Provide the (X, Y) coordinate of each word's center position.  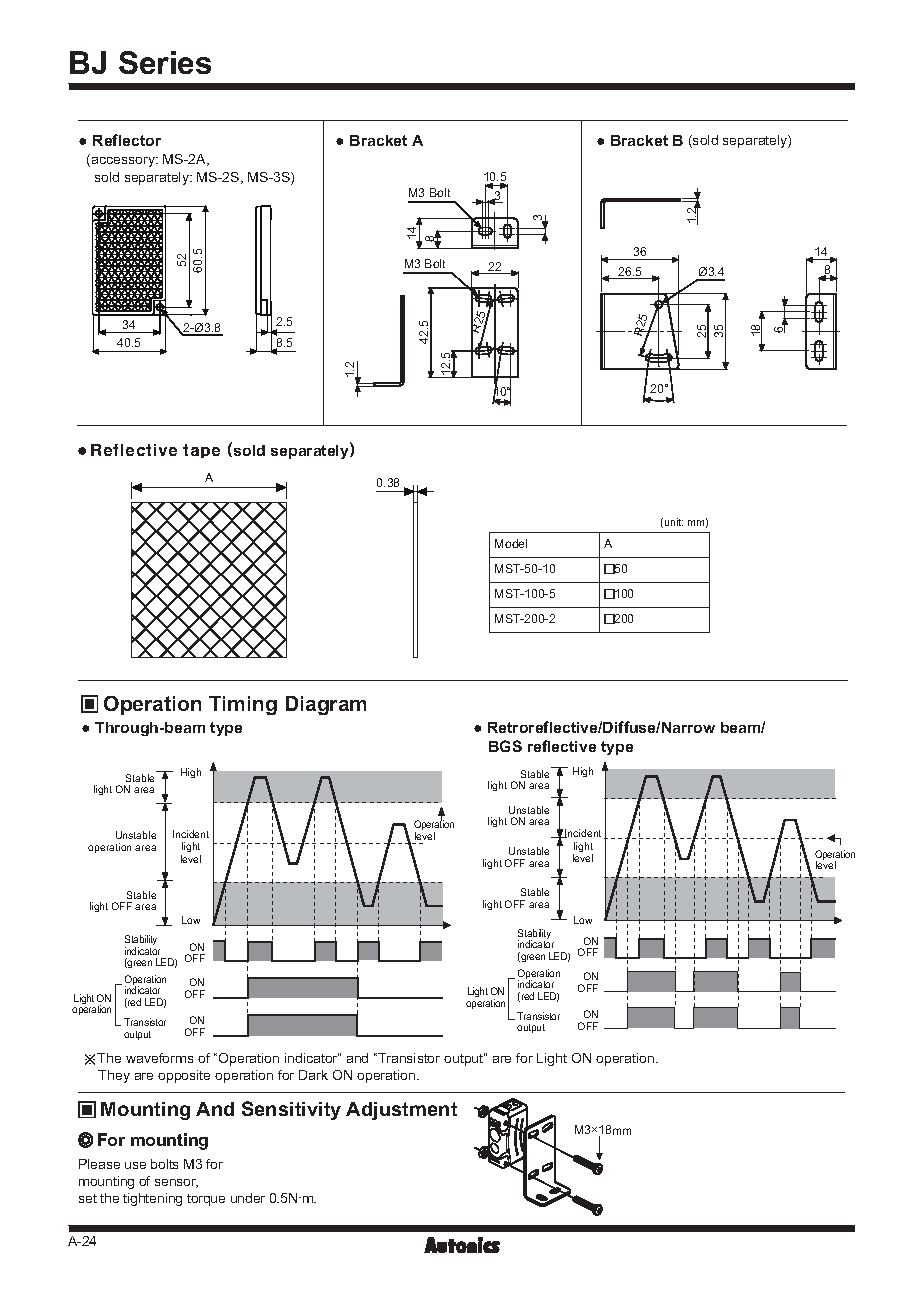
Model (511, 543)
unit (674, 522)
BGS (505, 746)
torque (206, 1200)
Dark (313, 1075)
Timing (243, 705)
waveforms (159, 1058)
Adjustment (401, 1111)
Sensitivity (291, 1110)
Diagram (326, 705)
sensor (176, 1183)
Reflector (127, 140)
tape (201, 451)
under (248, 1198)
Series (165, 62)
